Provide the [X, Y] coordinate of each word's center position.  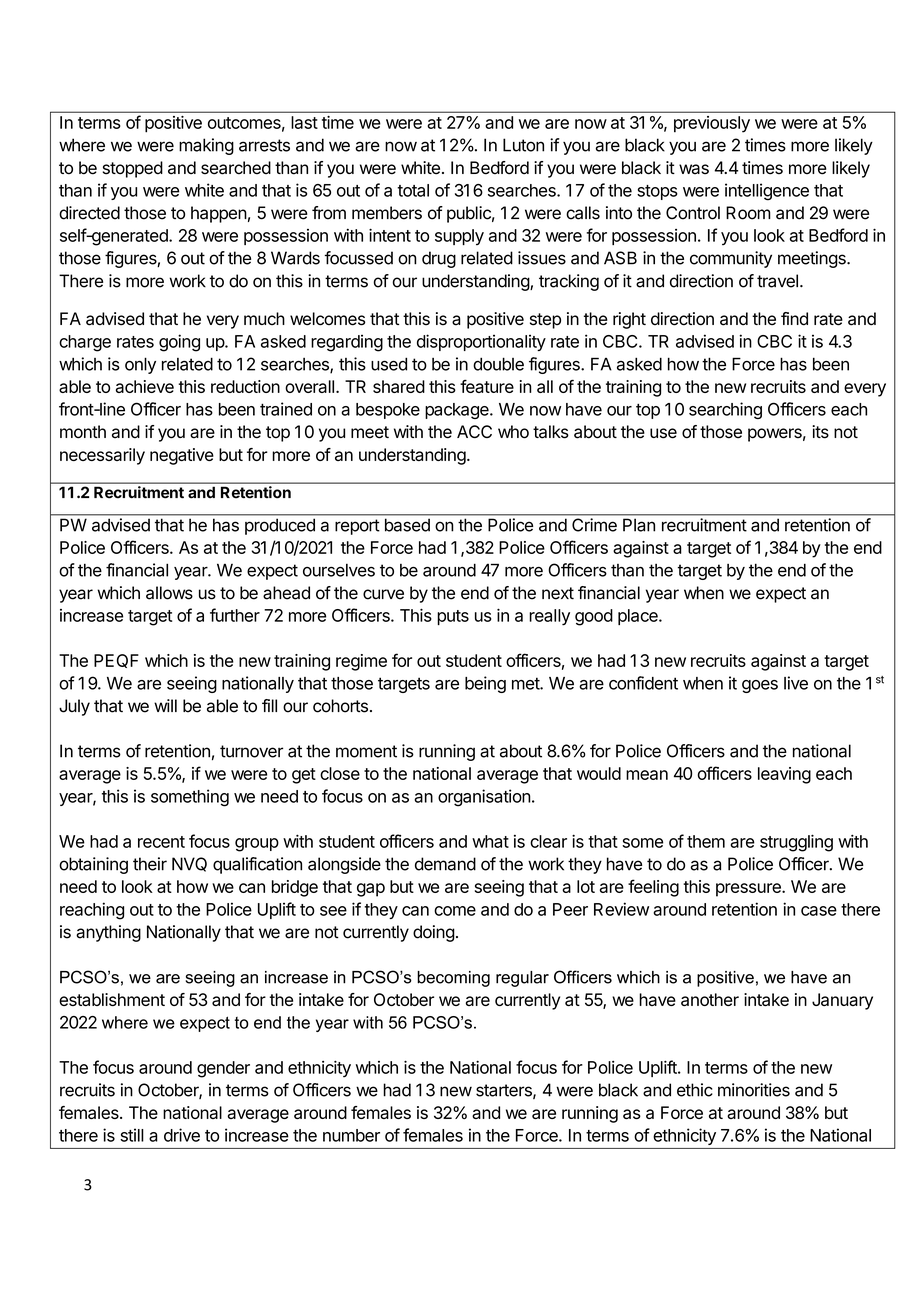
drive [182, 1135]
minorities [754, 1090]
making [206, 146]
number [351, 1135]
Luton [523, 145]
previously [712, 124]
